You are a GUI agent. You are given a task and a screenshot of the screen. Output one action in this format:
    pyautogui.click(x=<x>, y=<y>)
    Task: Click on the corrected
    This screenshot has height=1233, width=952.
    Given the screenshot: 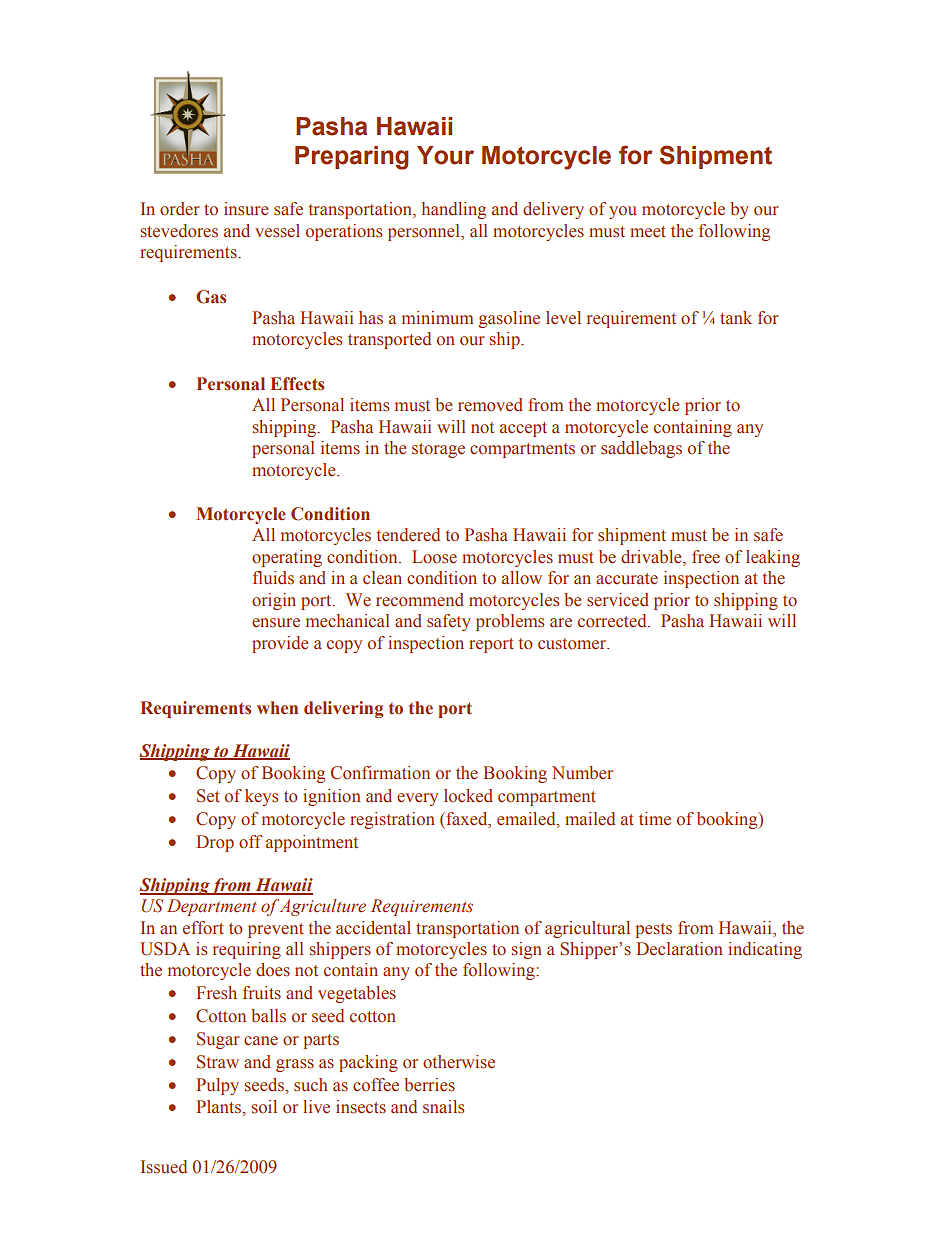 What is the action you would take?
    pyautogui.click(x=613, y=621)
